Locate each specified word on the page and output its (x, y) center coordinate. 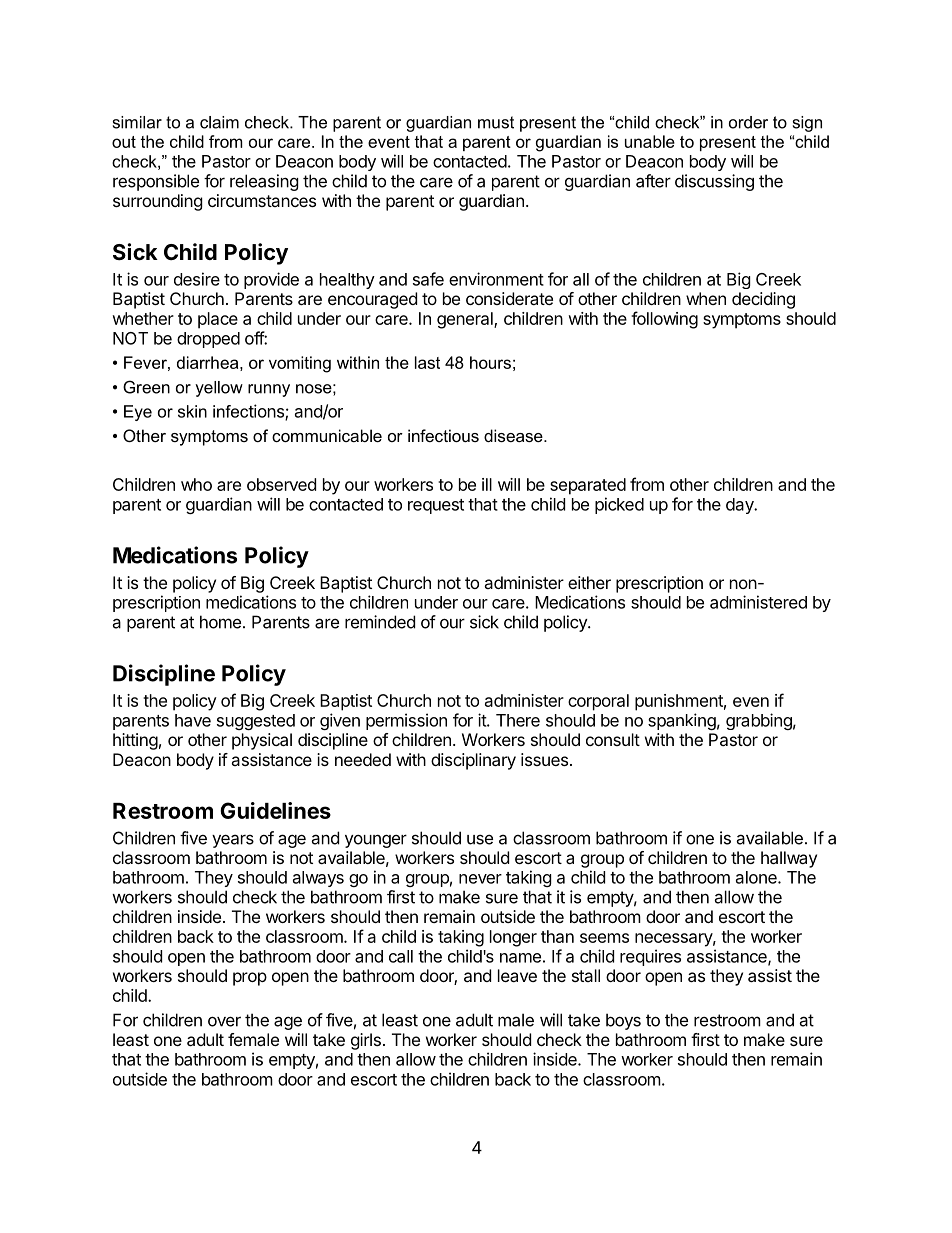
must (496, 122)
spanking (682, 721)
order (748, 122)
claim (219, 122)
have (193, 720)
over (224, 1021)
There (518, 720)
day (741, 506)
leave (517, 975)
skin (192, 411)
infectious (443, 435)
